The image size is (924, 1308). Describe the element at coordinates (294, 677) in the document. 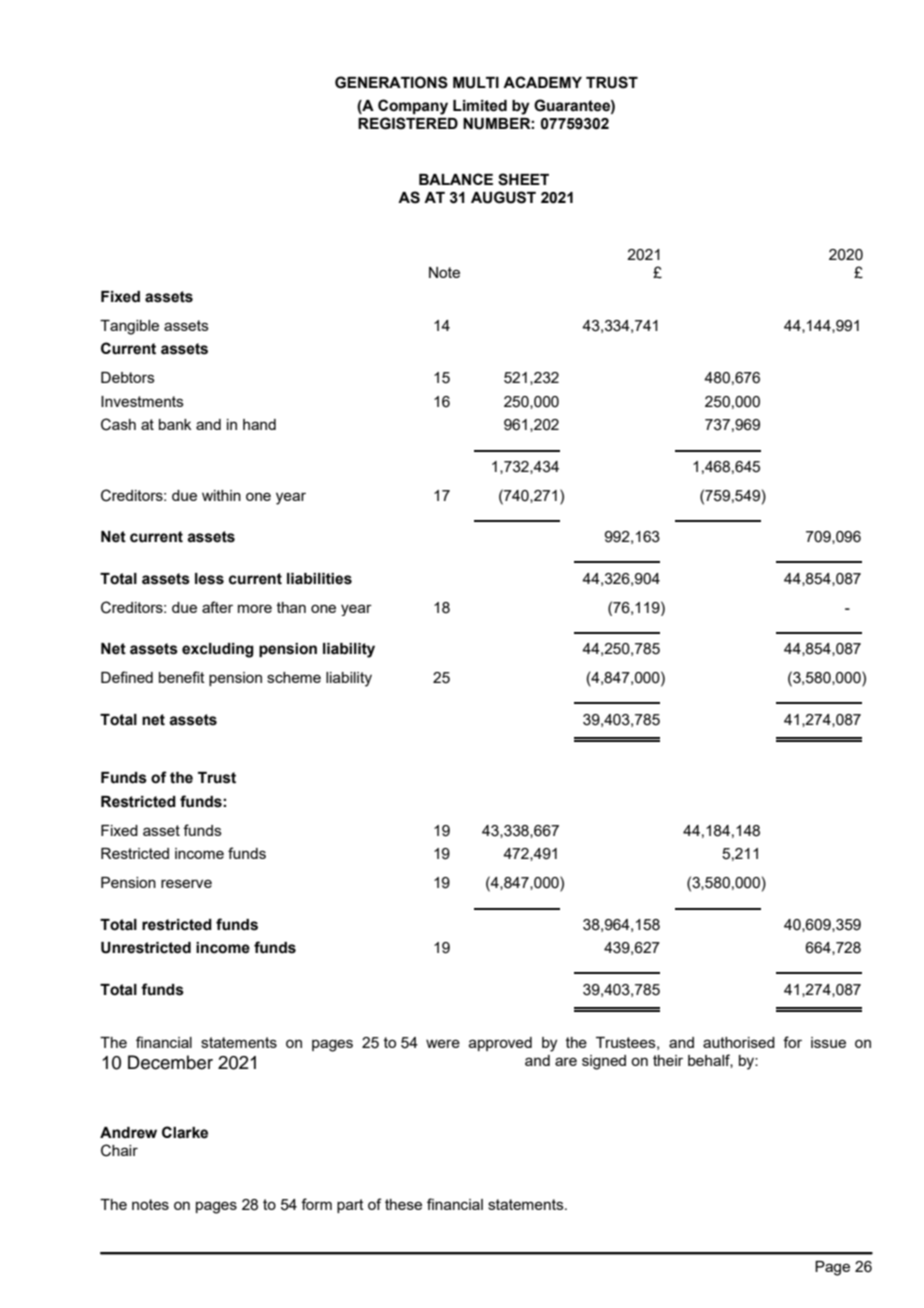

I see `scheme` at that location.
